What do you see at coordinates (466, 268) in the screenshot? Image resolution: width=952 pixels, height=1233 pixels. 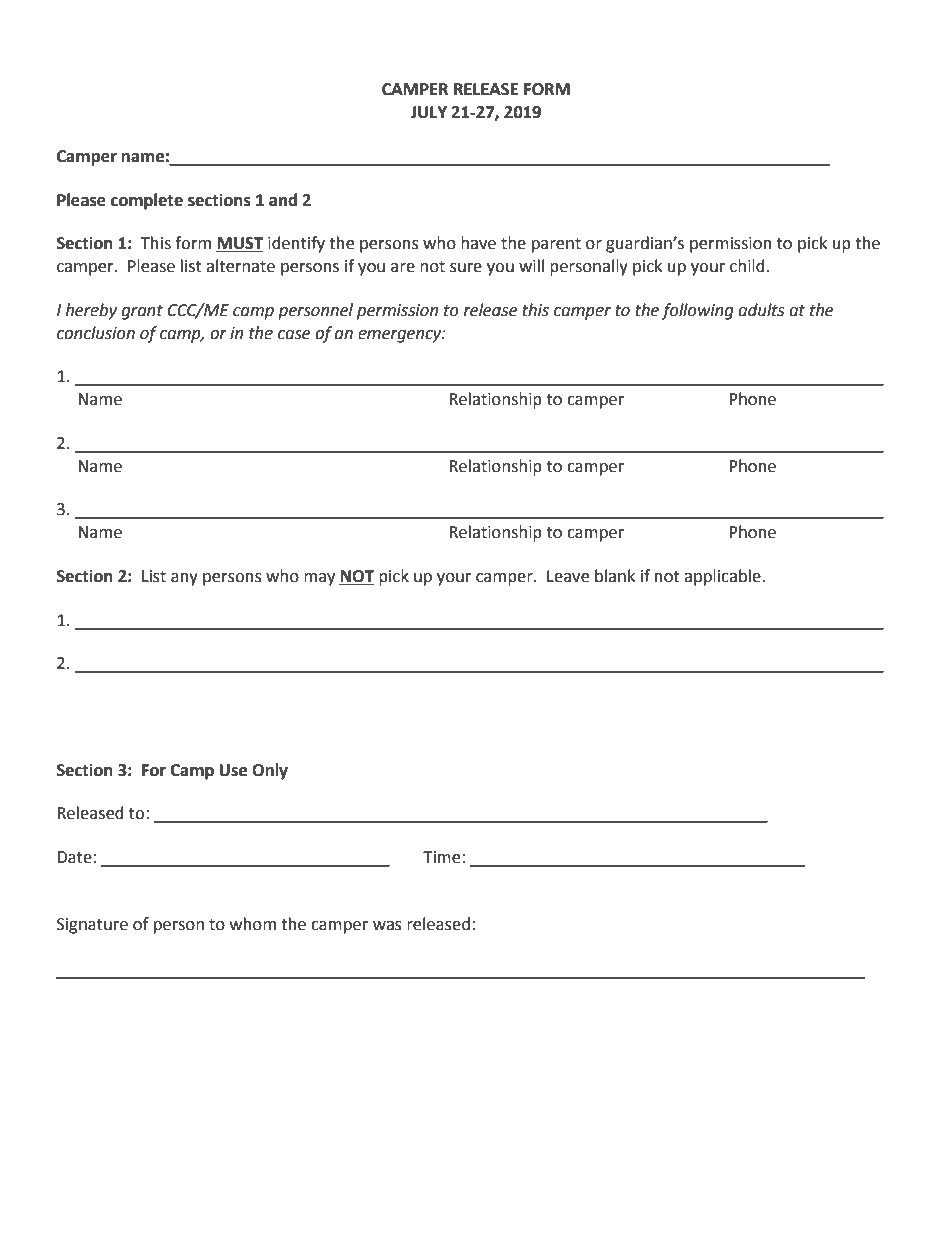 I see `sure` at bounding box center [466, 268].
